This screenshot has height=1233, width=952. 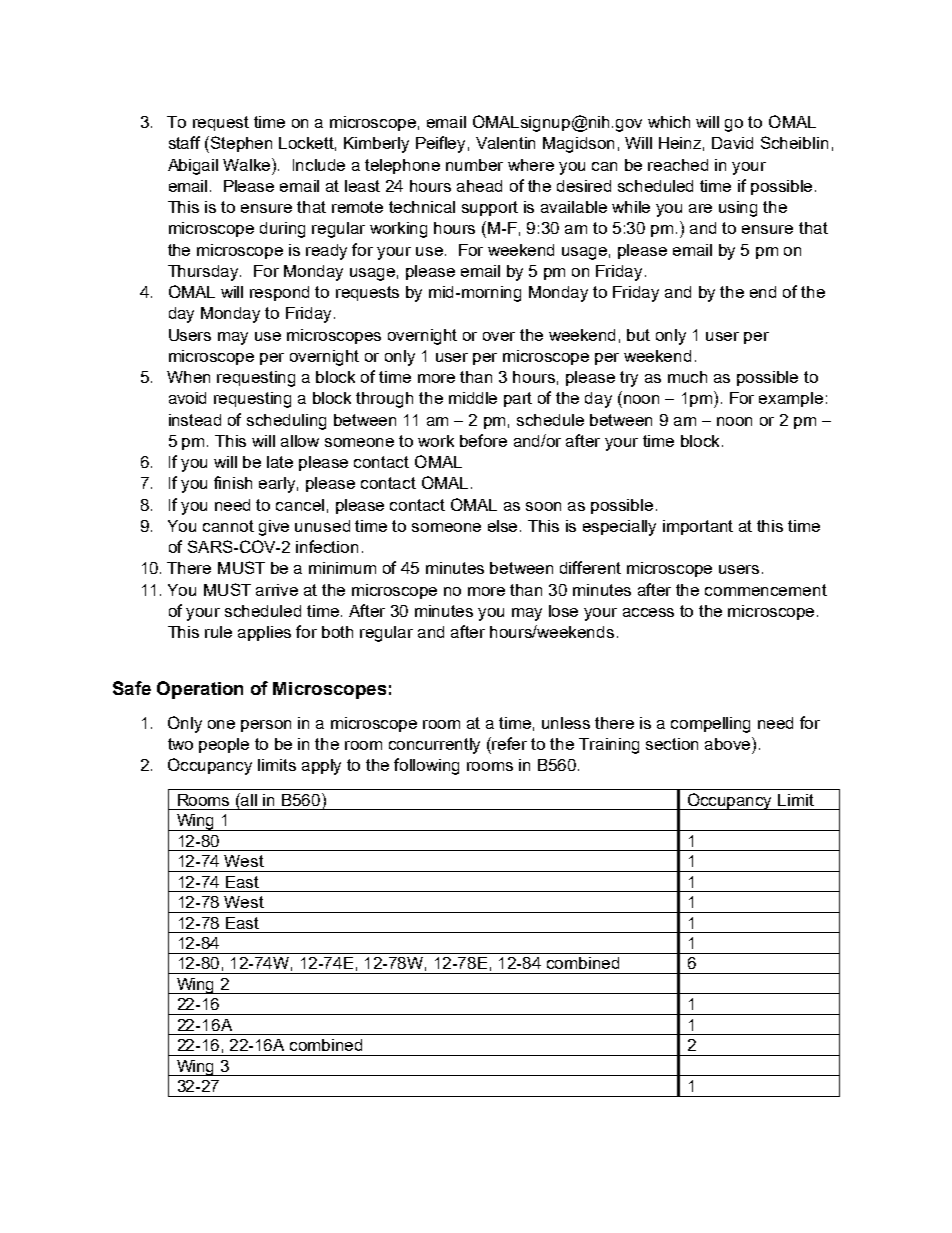 What do you see at coordinates (505, 143) in the screenshot?
I see `Valentin` at bounding box center [505, 143].
